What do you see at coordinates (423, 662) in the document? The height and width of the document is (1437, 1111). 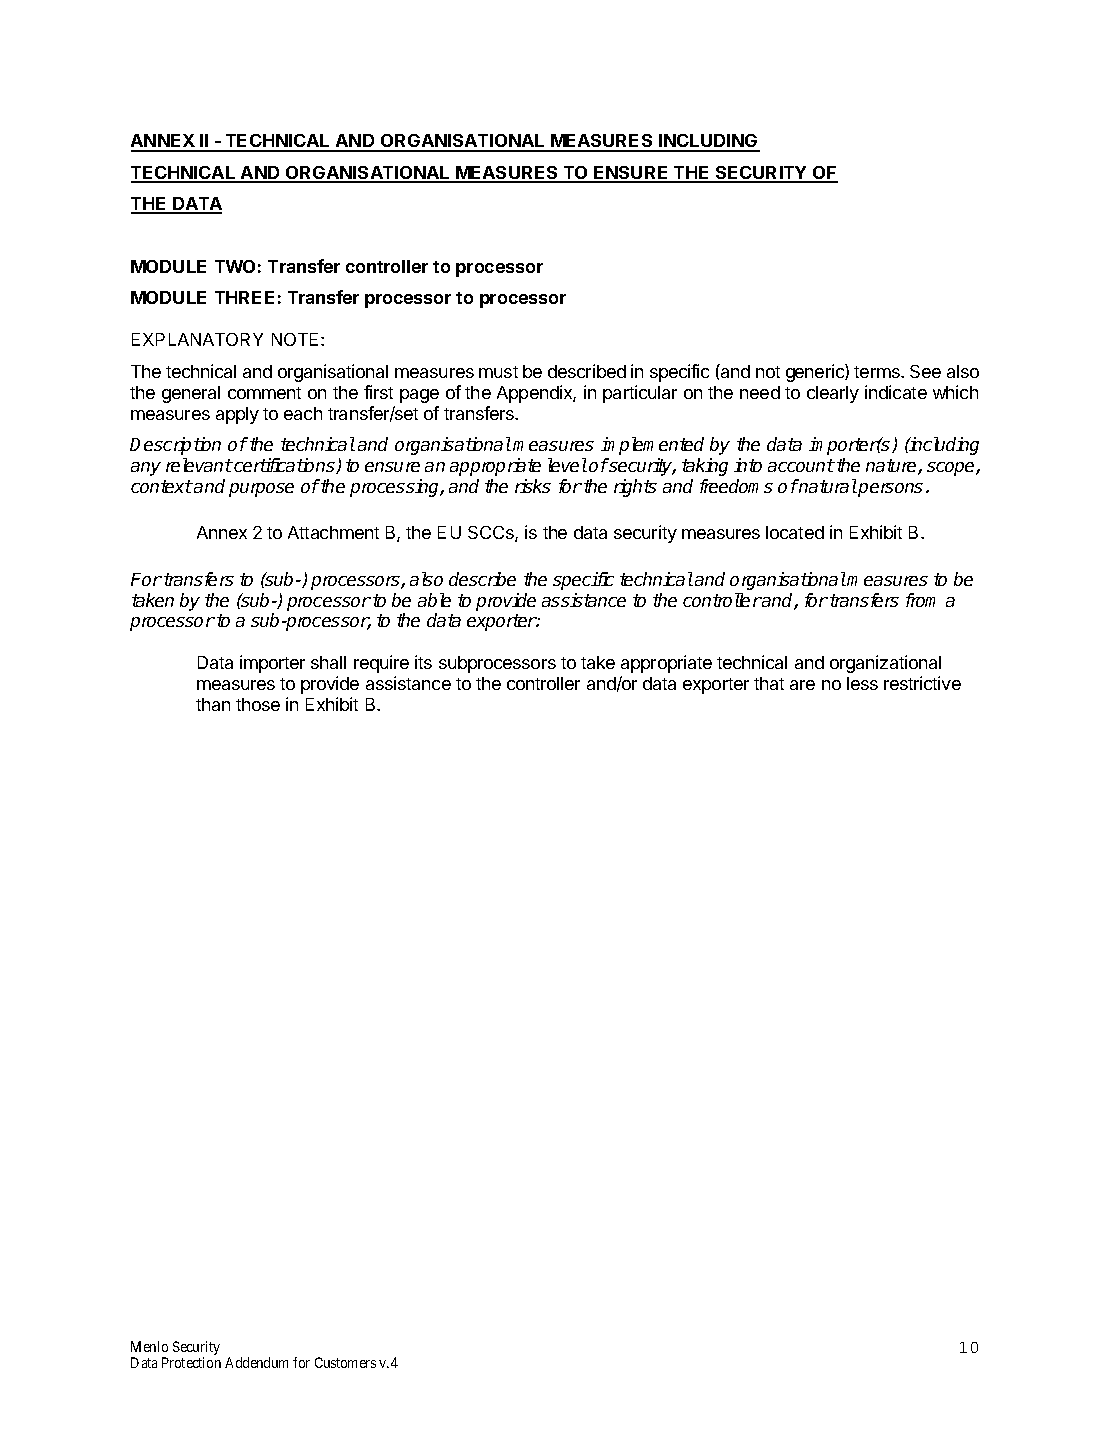 I see `its` at bounding box center [423, 662].
